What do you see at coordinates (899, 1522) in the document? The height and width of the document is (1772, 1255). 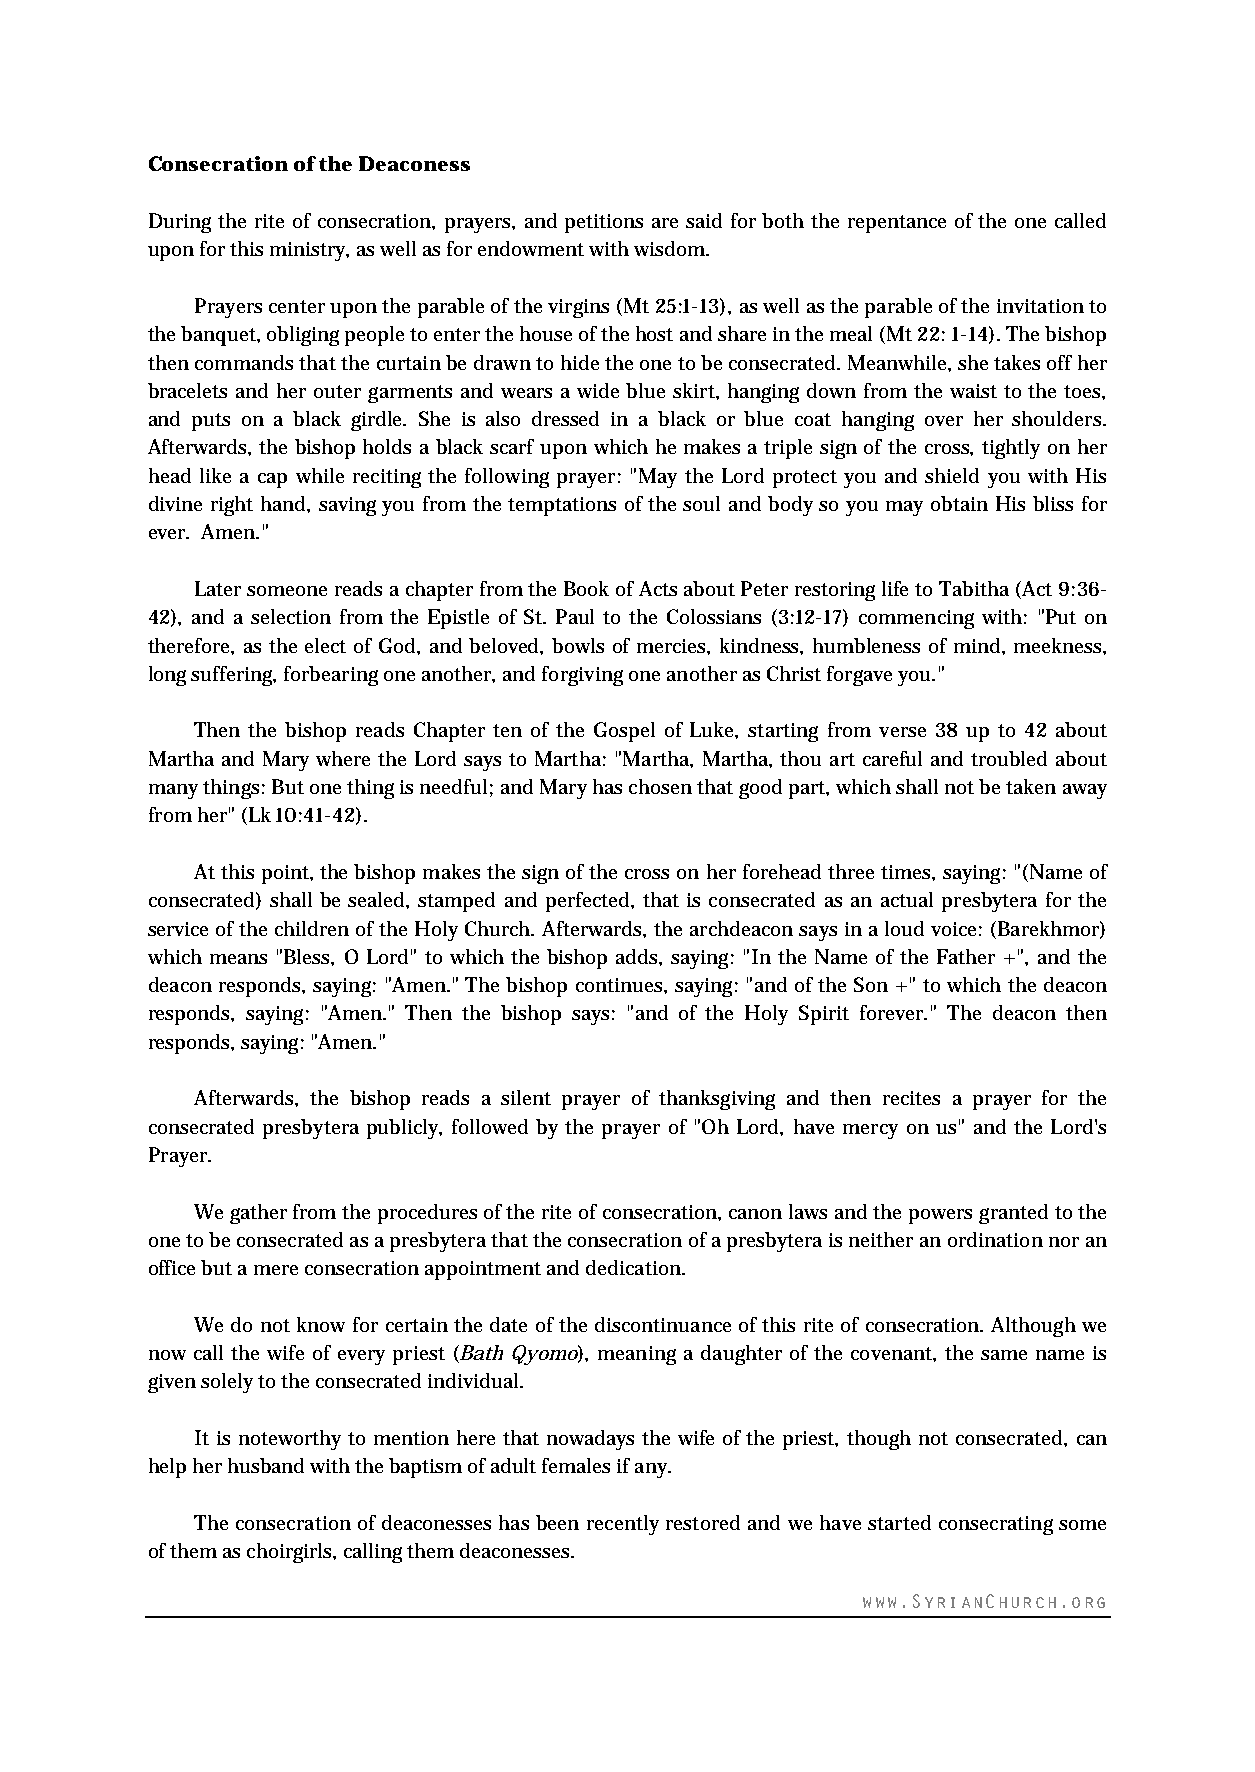 I see `started` at bounding box center [899, 1522].
